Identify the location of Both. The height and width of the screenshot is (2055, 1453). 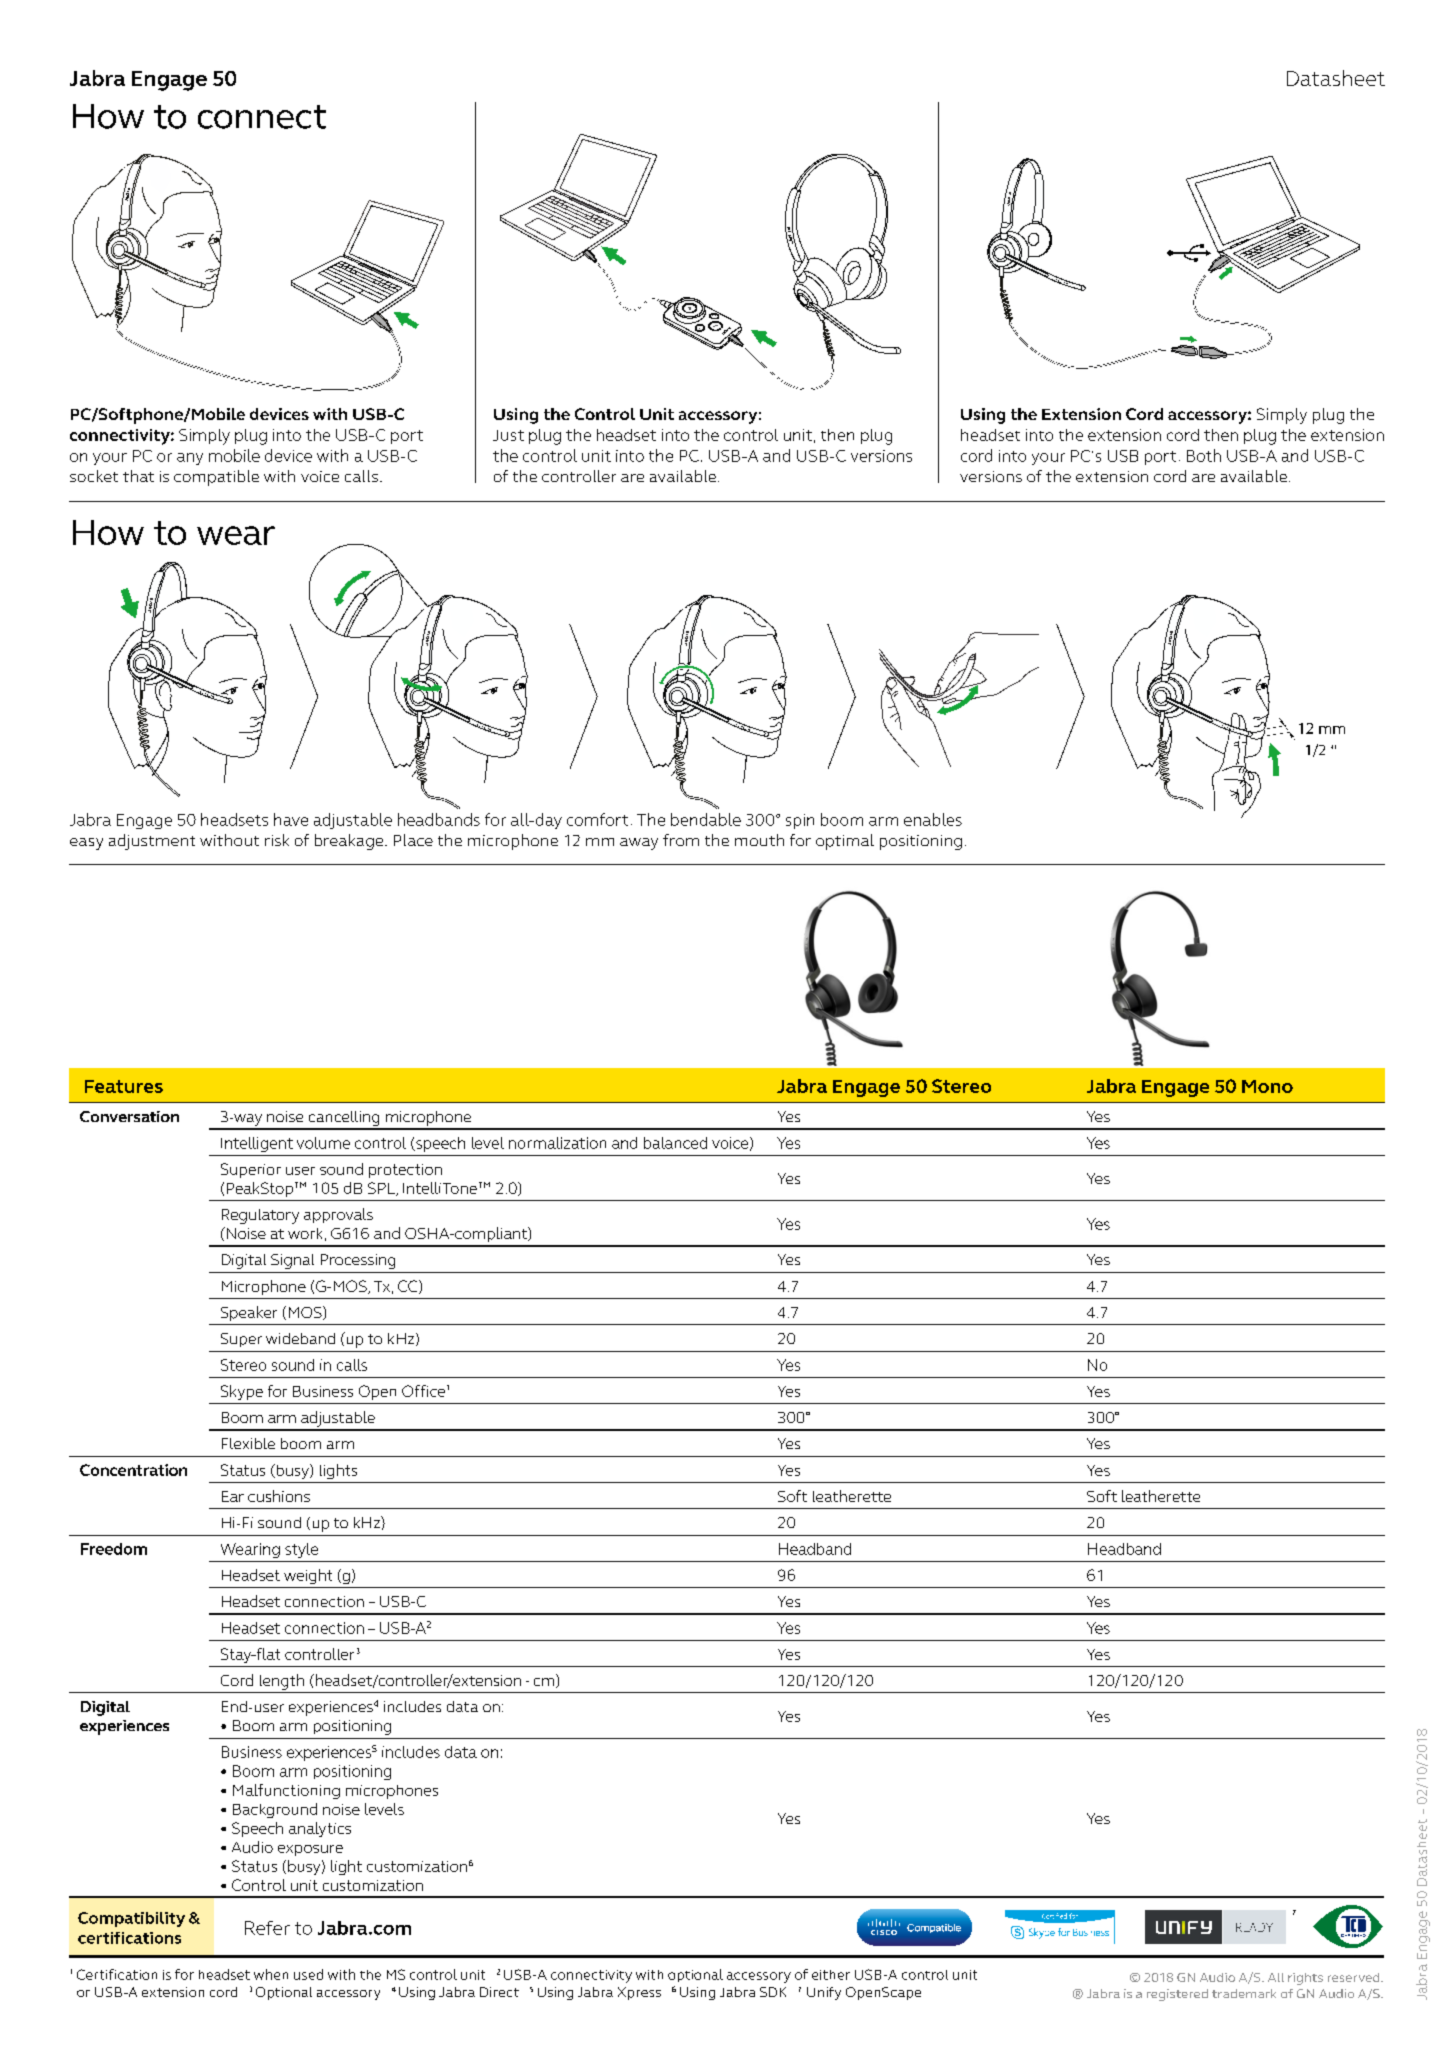
(1204, 455).
